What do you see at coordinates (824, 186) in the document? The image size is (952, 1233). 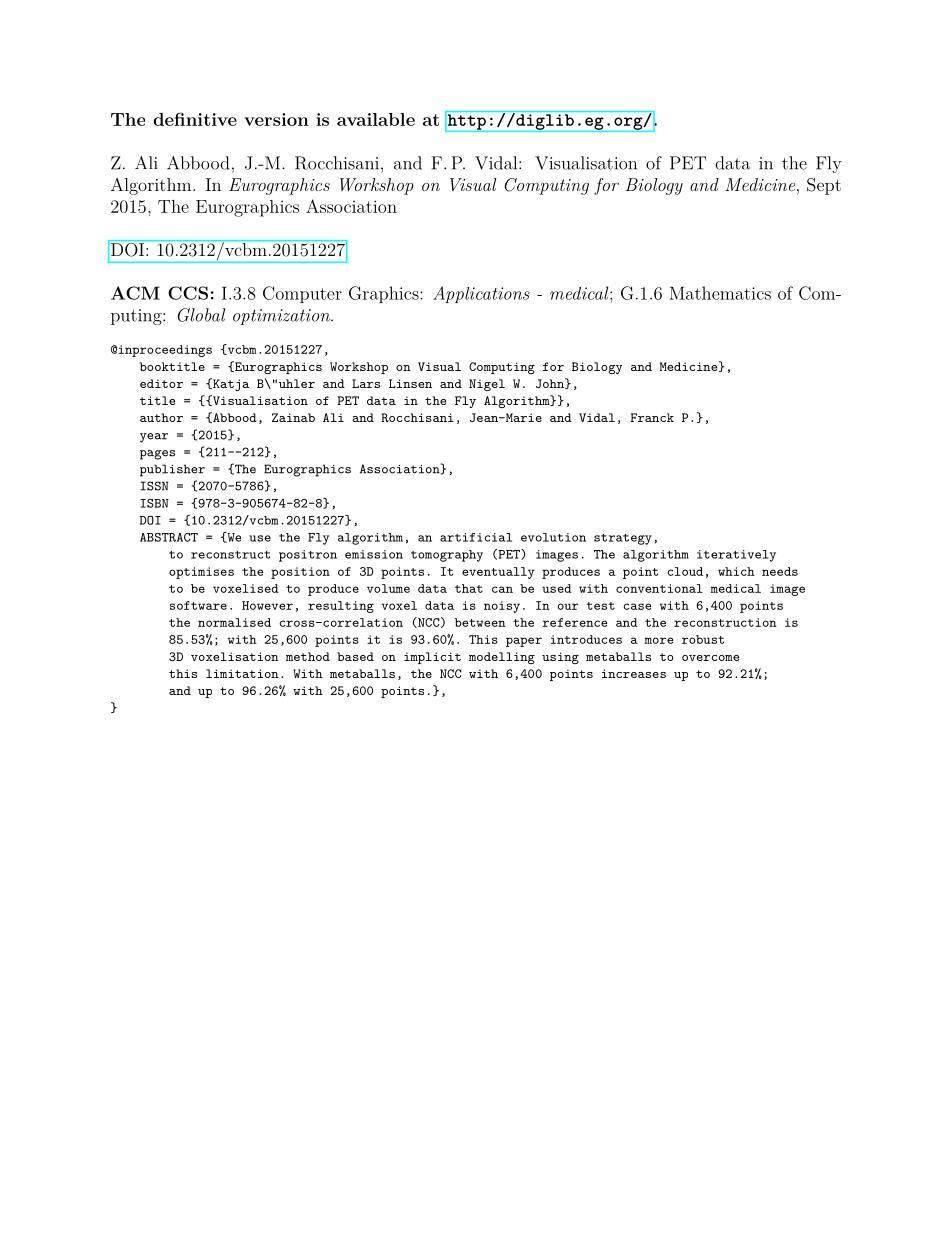 I see `Sept` at bounding box center [824, 186].
